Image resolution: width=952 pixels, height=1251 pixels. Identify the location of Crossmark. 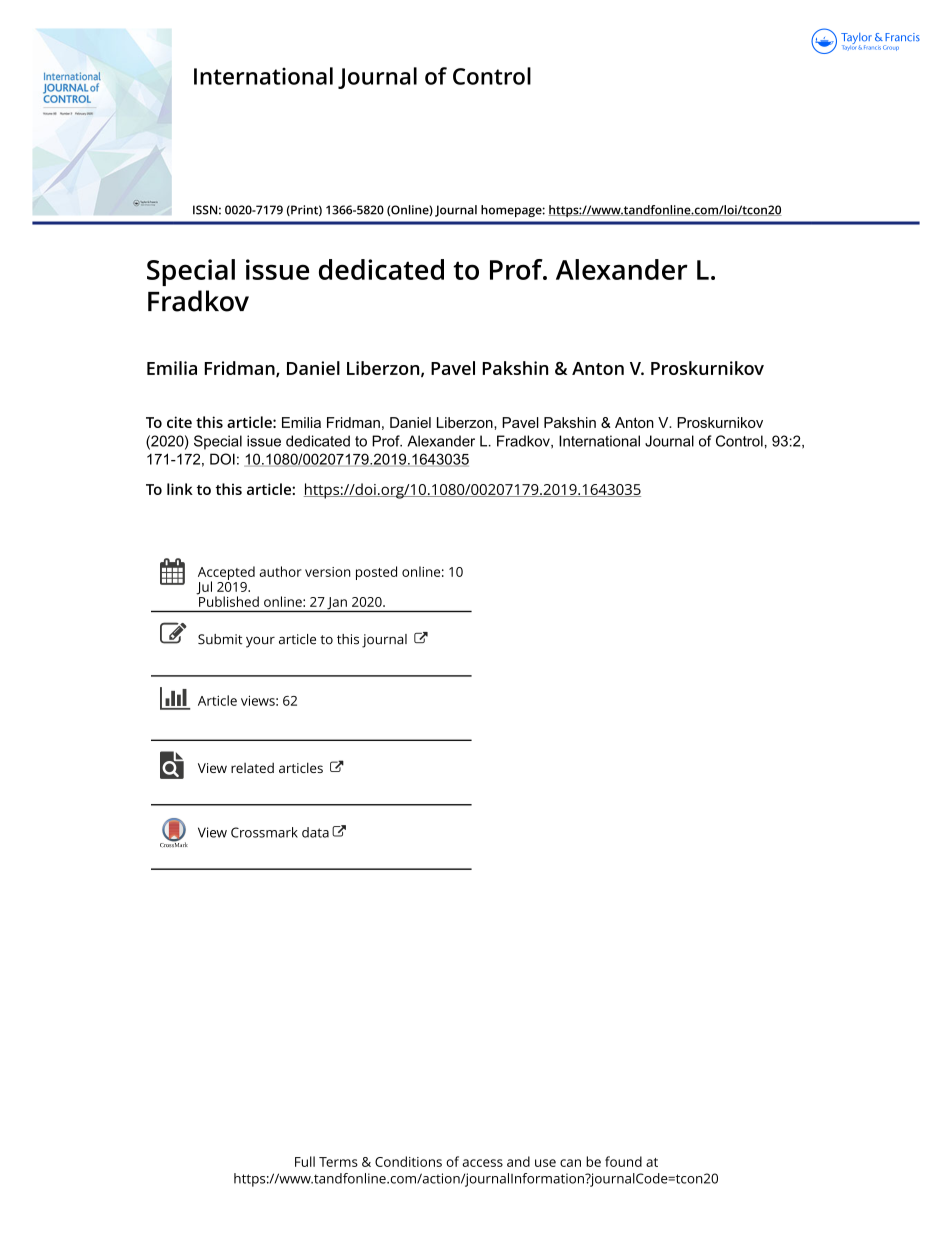
(264, 832).
